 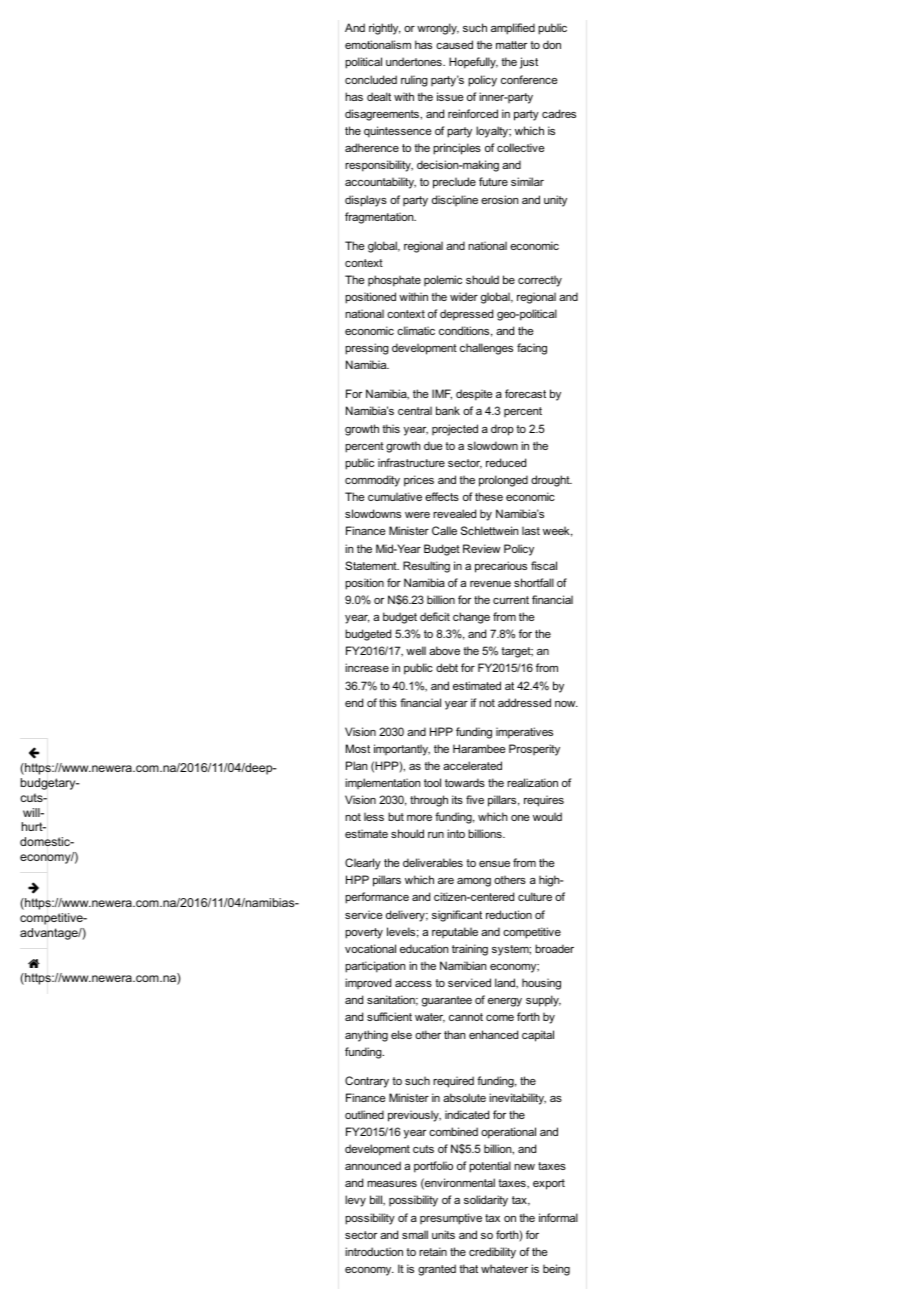 What do you see at coordinates (378, 44) in the image?
I see `emotionalism` at bounding box center [378, 44].
